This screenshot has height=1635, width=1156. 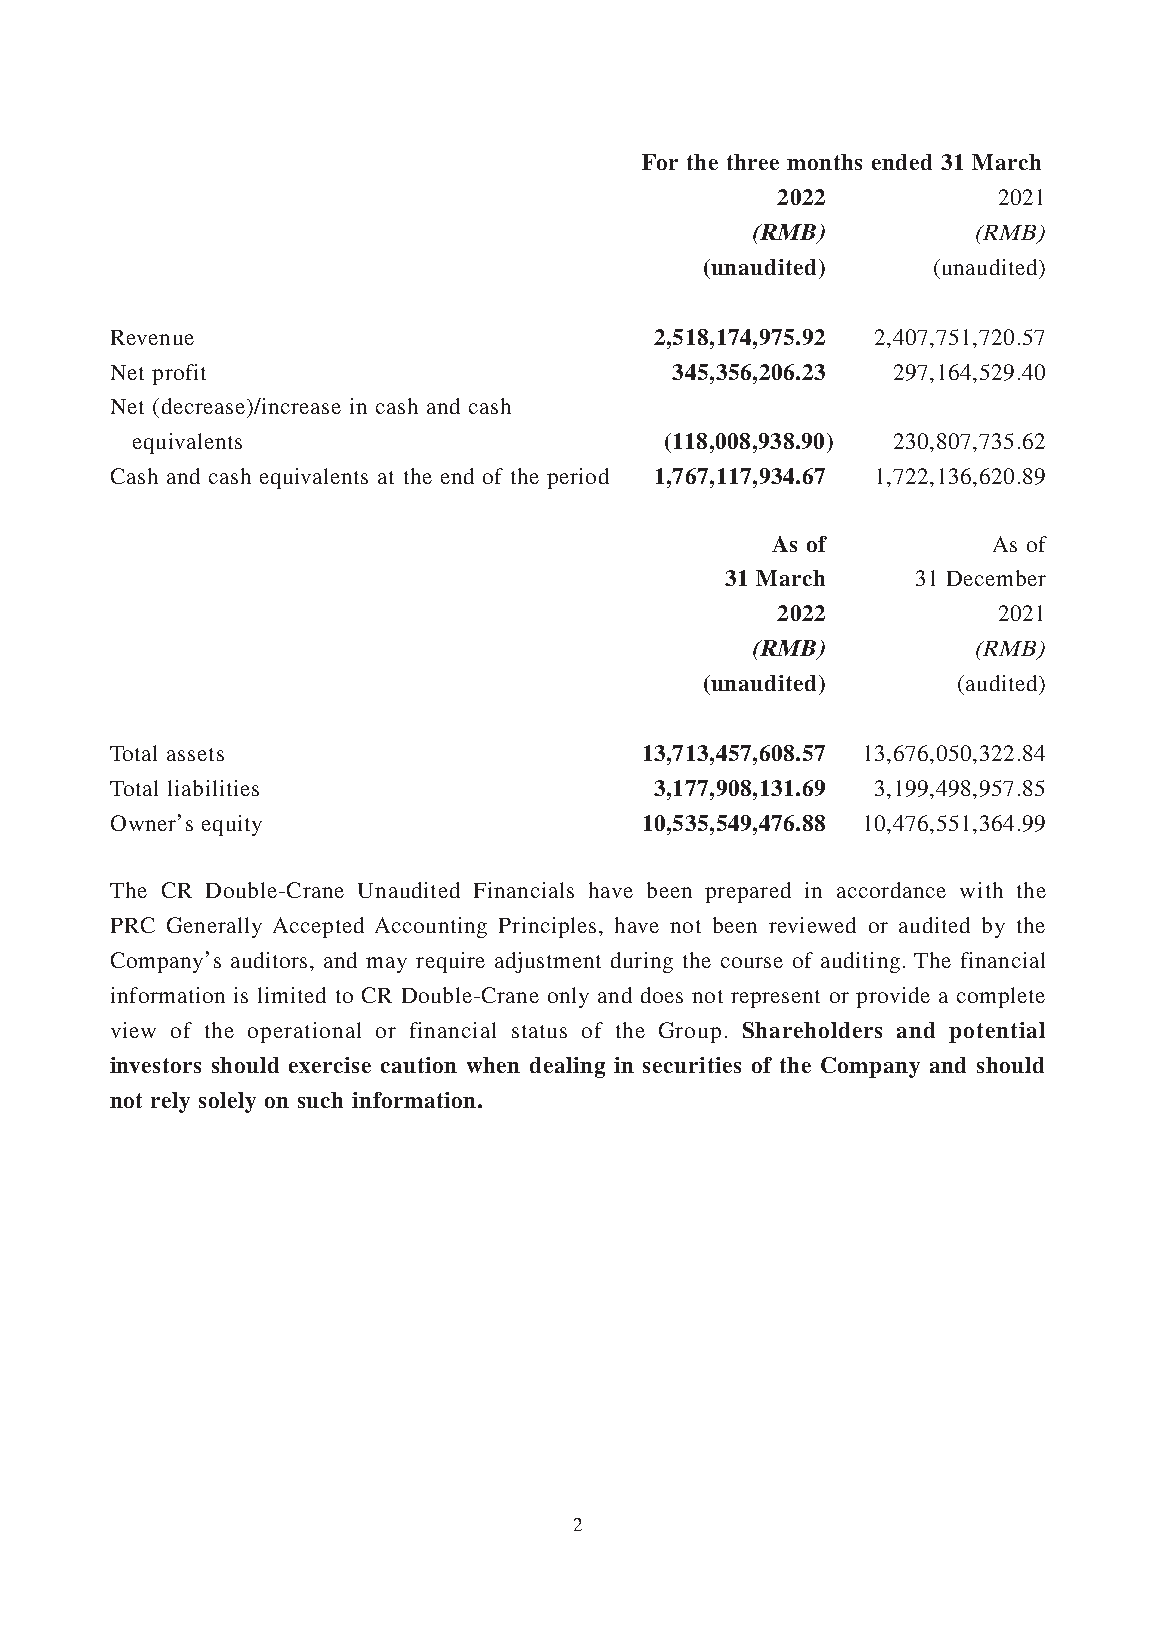 I want to click on profit, so click(x=179, y=374).
